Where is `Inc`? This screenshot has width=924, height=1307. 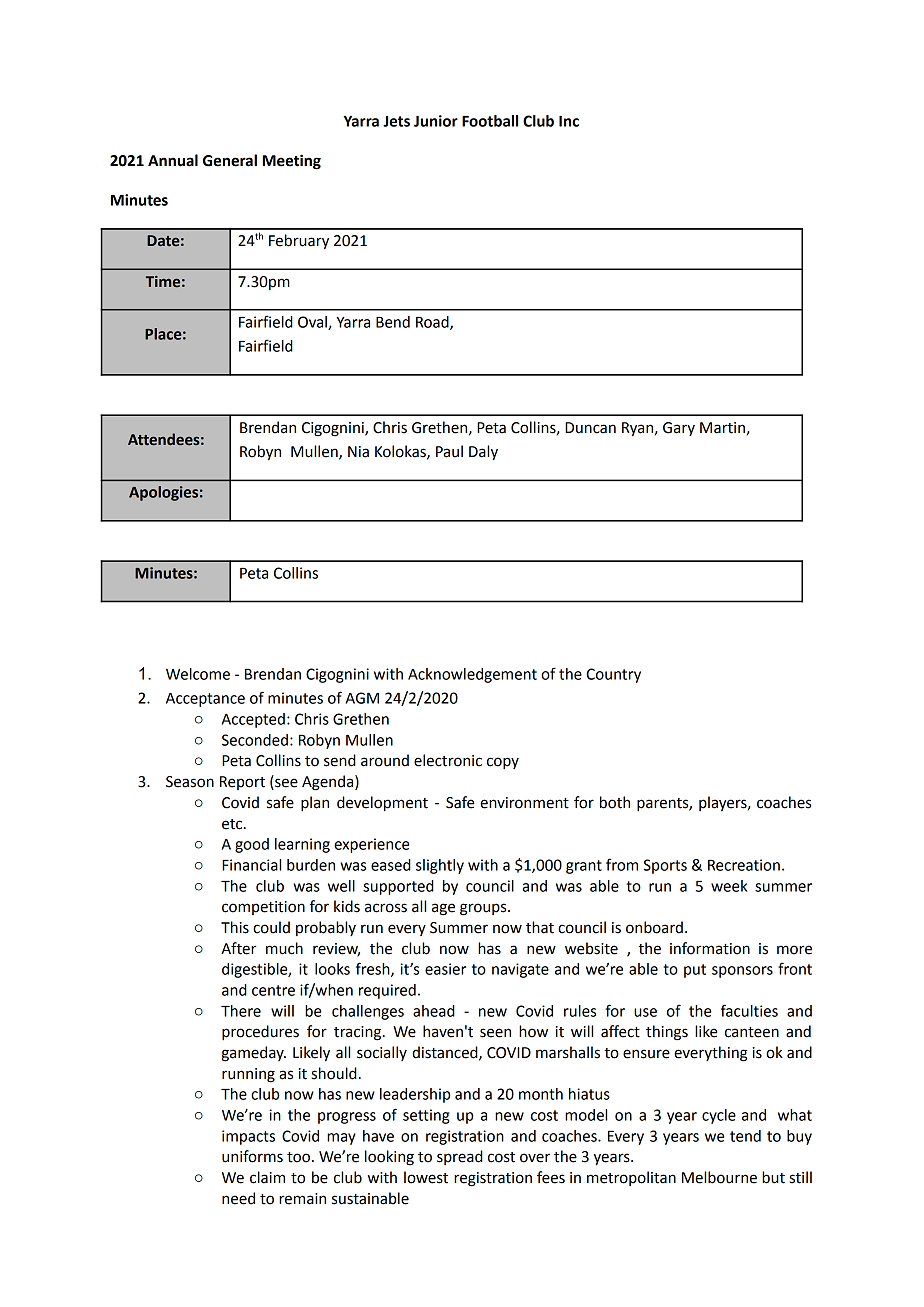
Inc is located at coordinates (569, 121).
